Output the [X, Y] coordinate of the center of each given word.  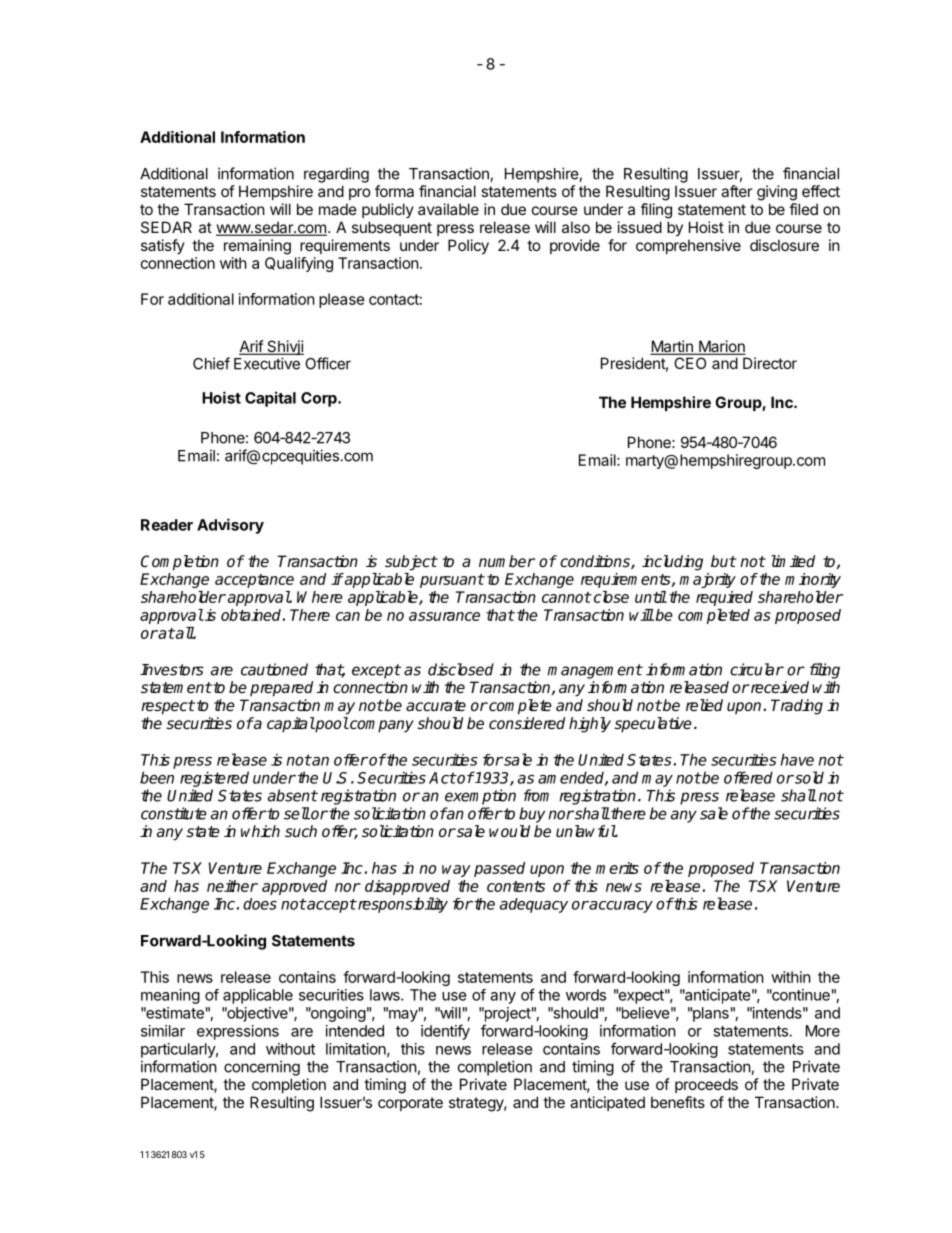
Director [770, 363]
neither [232, 886]
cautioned [274, 669]
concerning [262, 1068]
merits [617, 868]
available [448, 209]
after [736, 191]
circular [757, 669]
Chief [211, 363]
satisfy [163, 246]
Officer [328, 363]
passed [499, 869]
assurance [444, 616]
